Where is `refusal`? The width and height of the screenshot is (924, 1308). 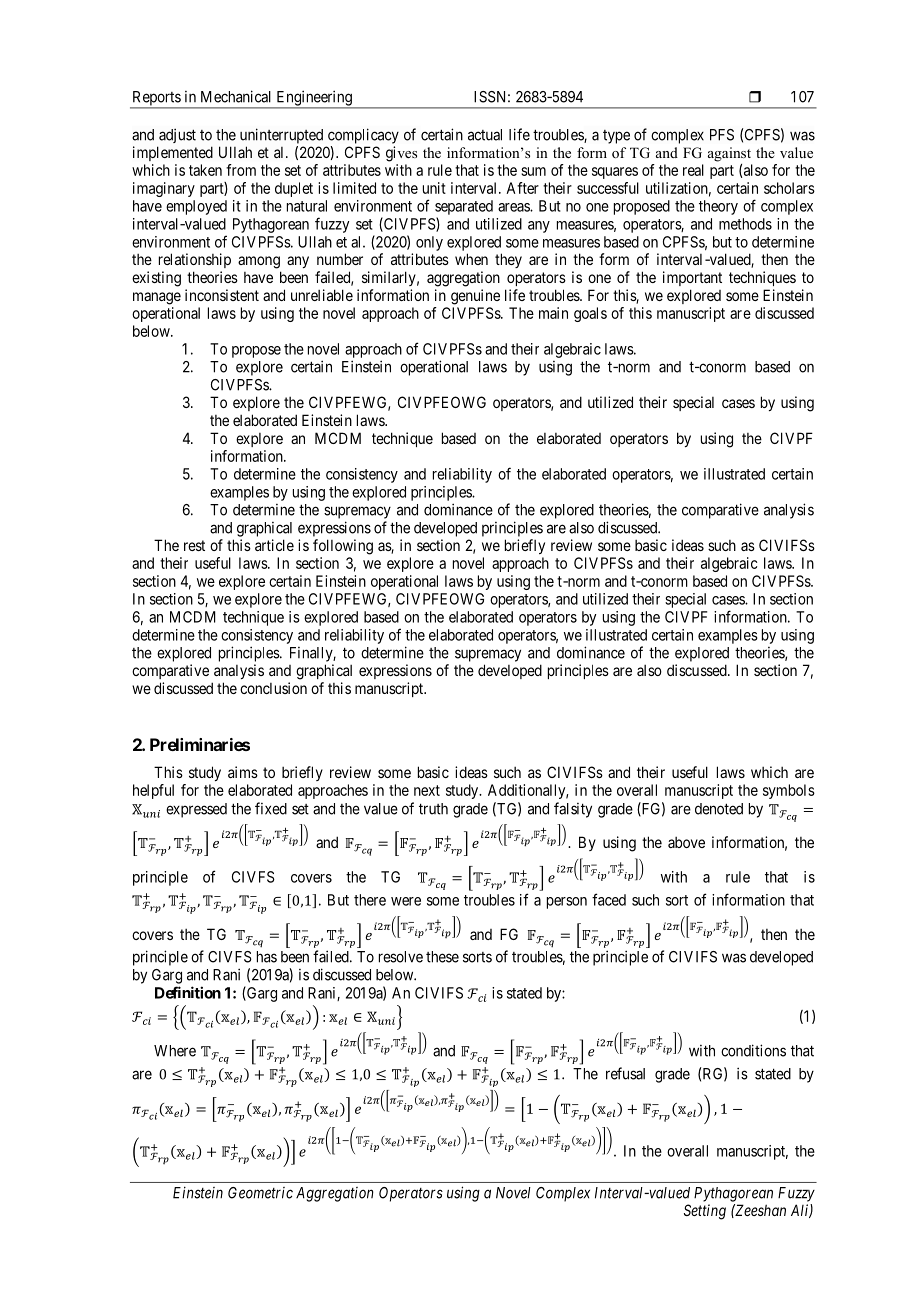
refusal is located at coordinates (625, 1073).
